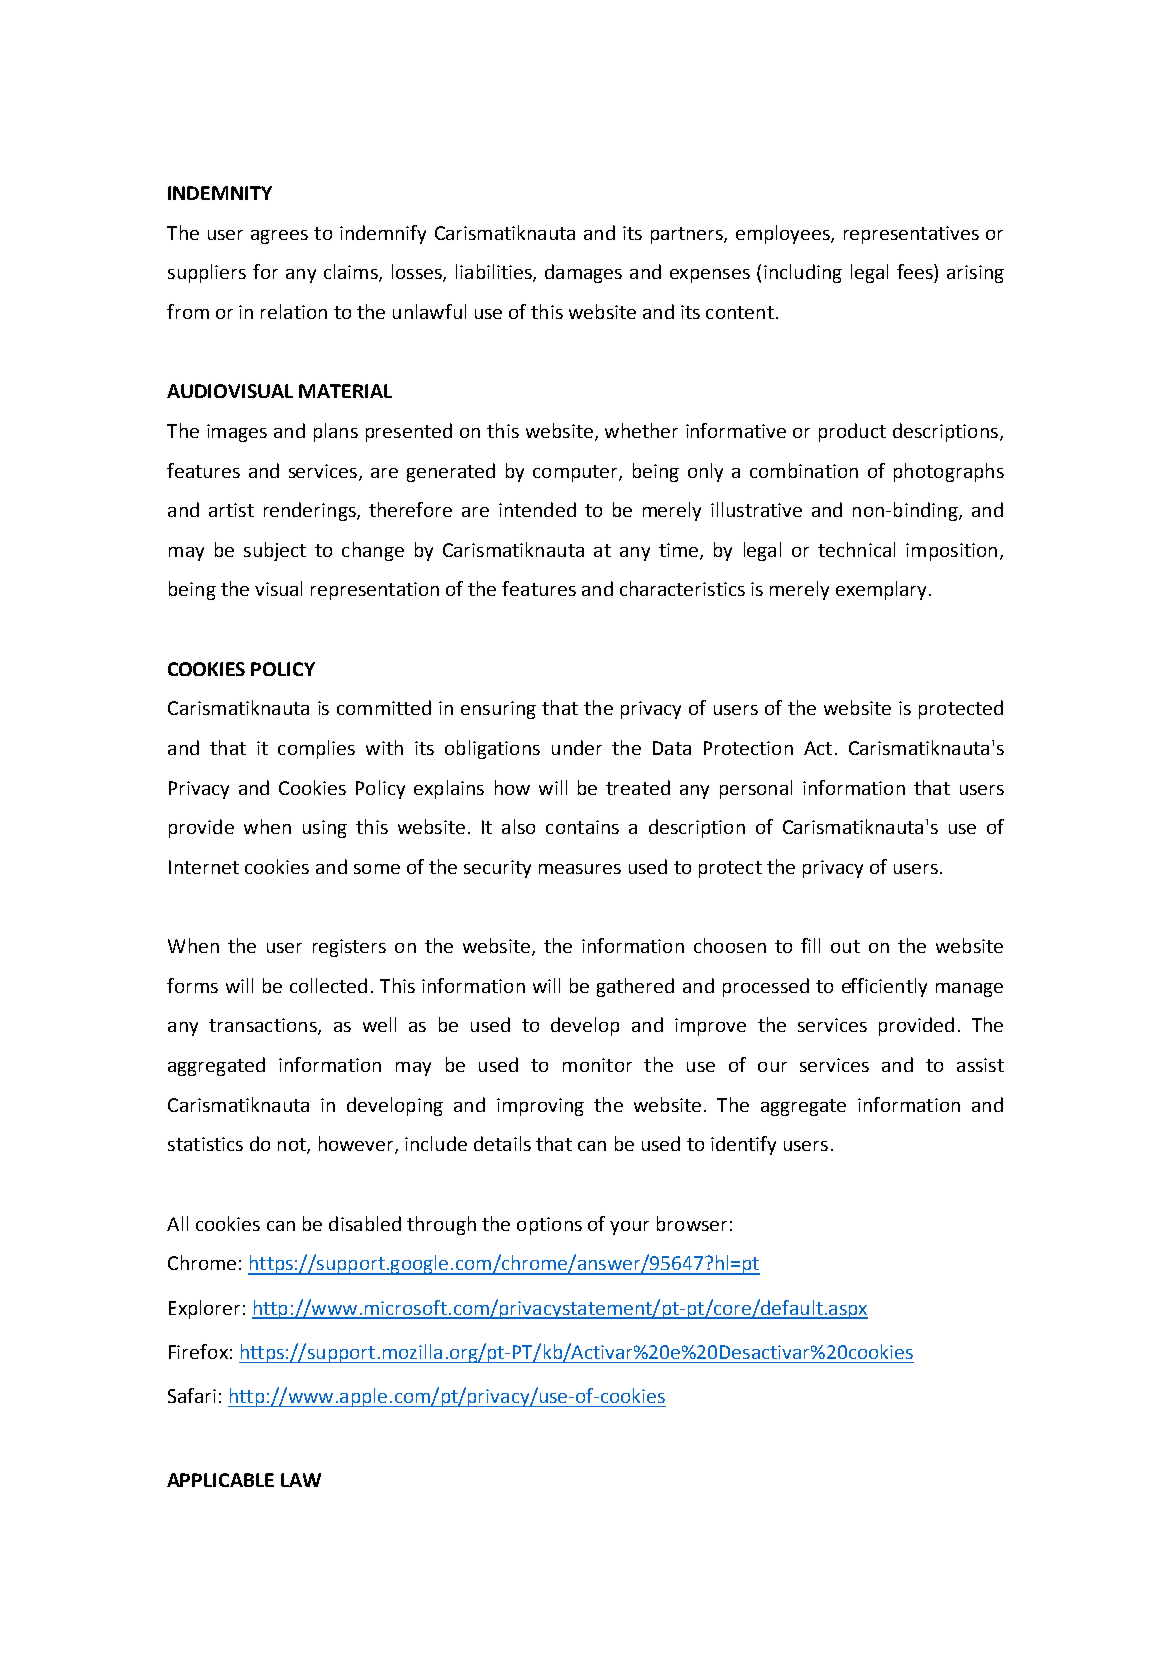  What do you see at coordinates (756, 789) in the screenshot?
I see `personal` at bounding box center [756, 789].
